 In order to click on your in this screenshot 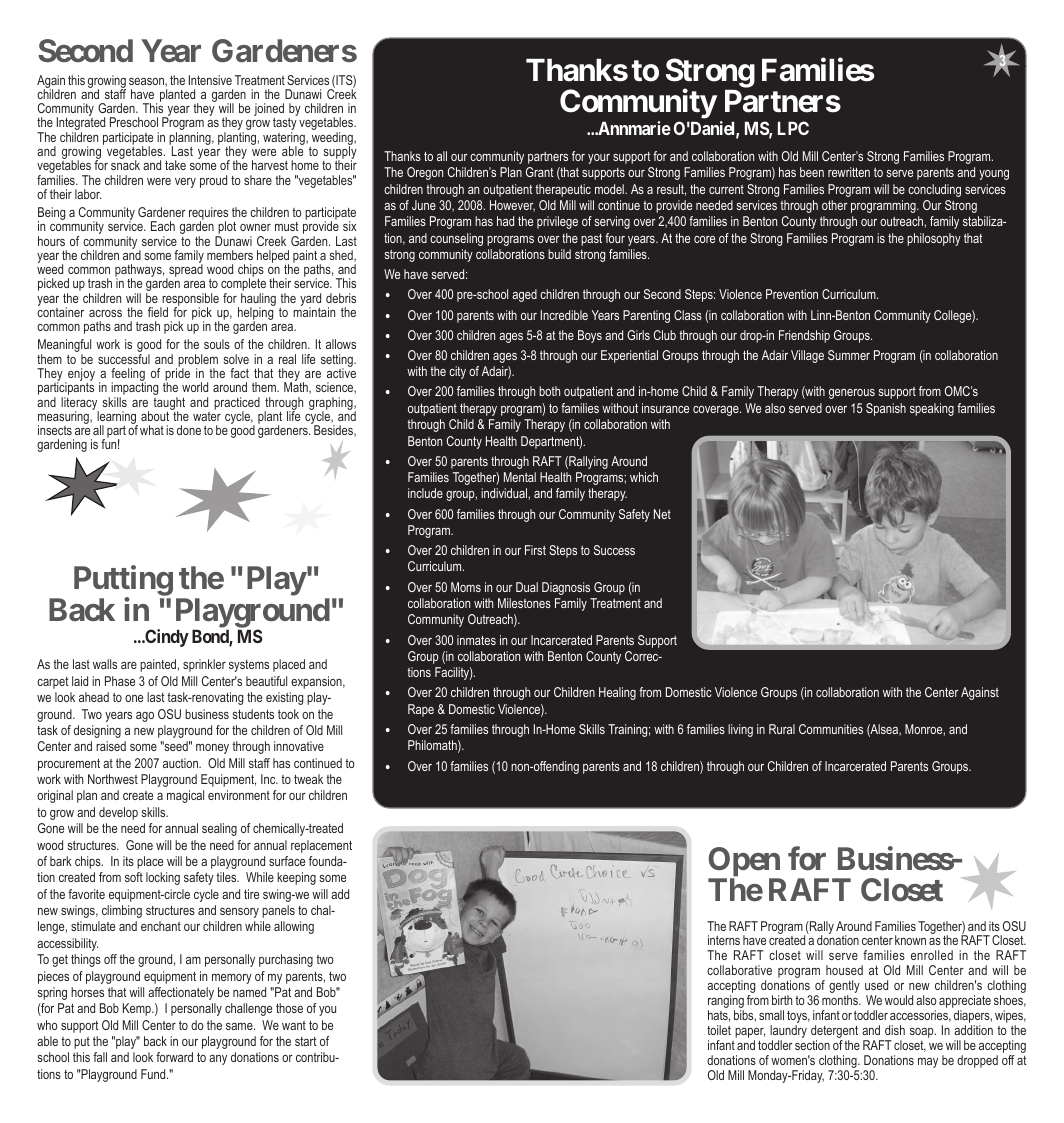, I will do `click(599, 159)`.
